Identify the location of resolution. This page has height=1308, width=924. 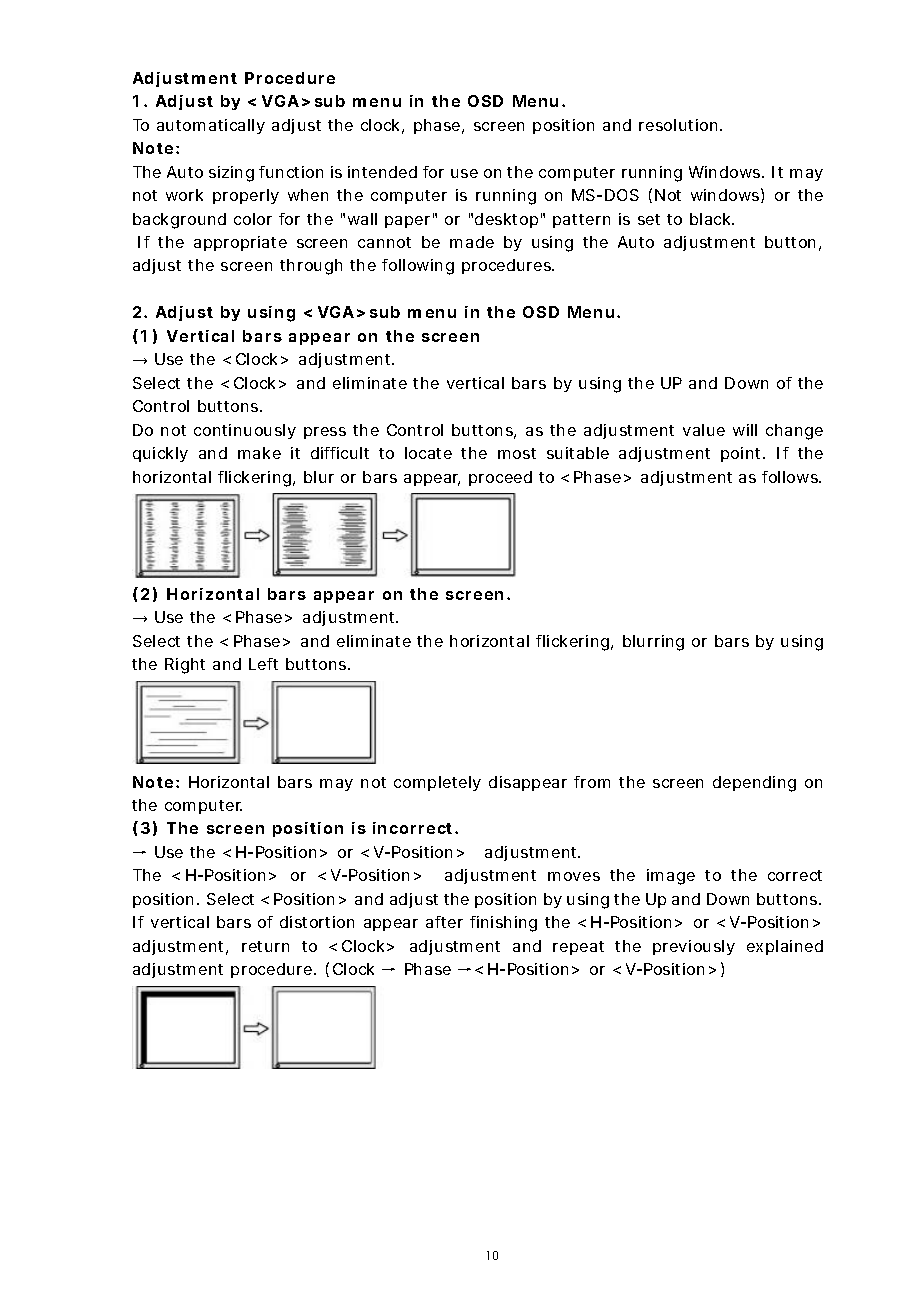
(680, 125).
